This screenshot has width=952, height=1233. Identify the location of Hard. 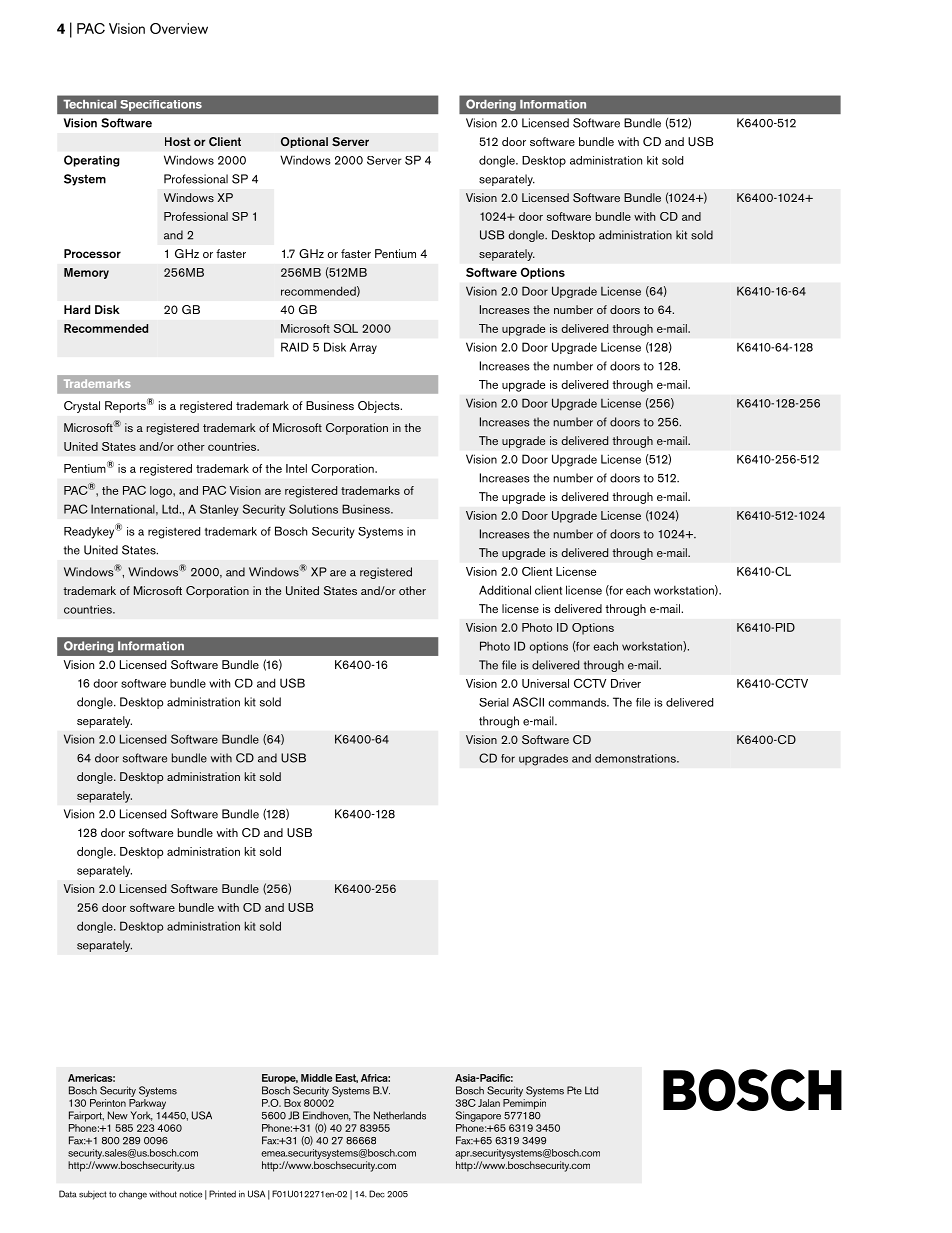
(77, 309).
